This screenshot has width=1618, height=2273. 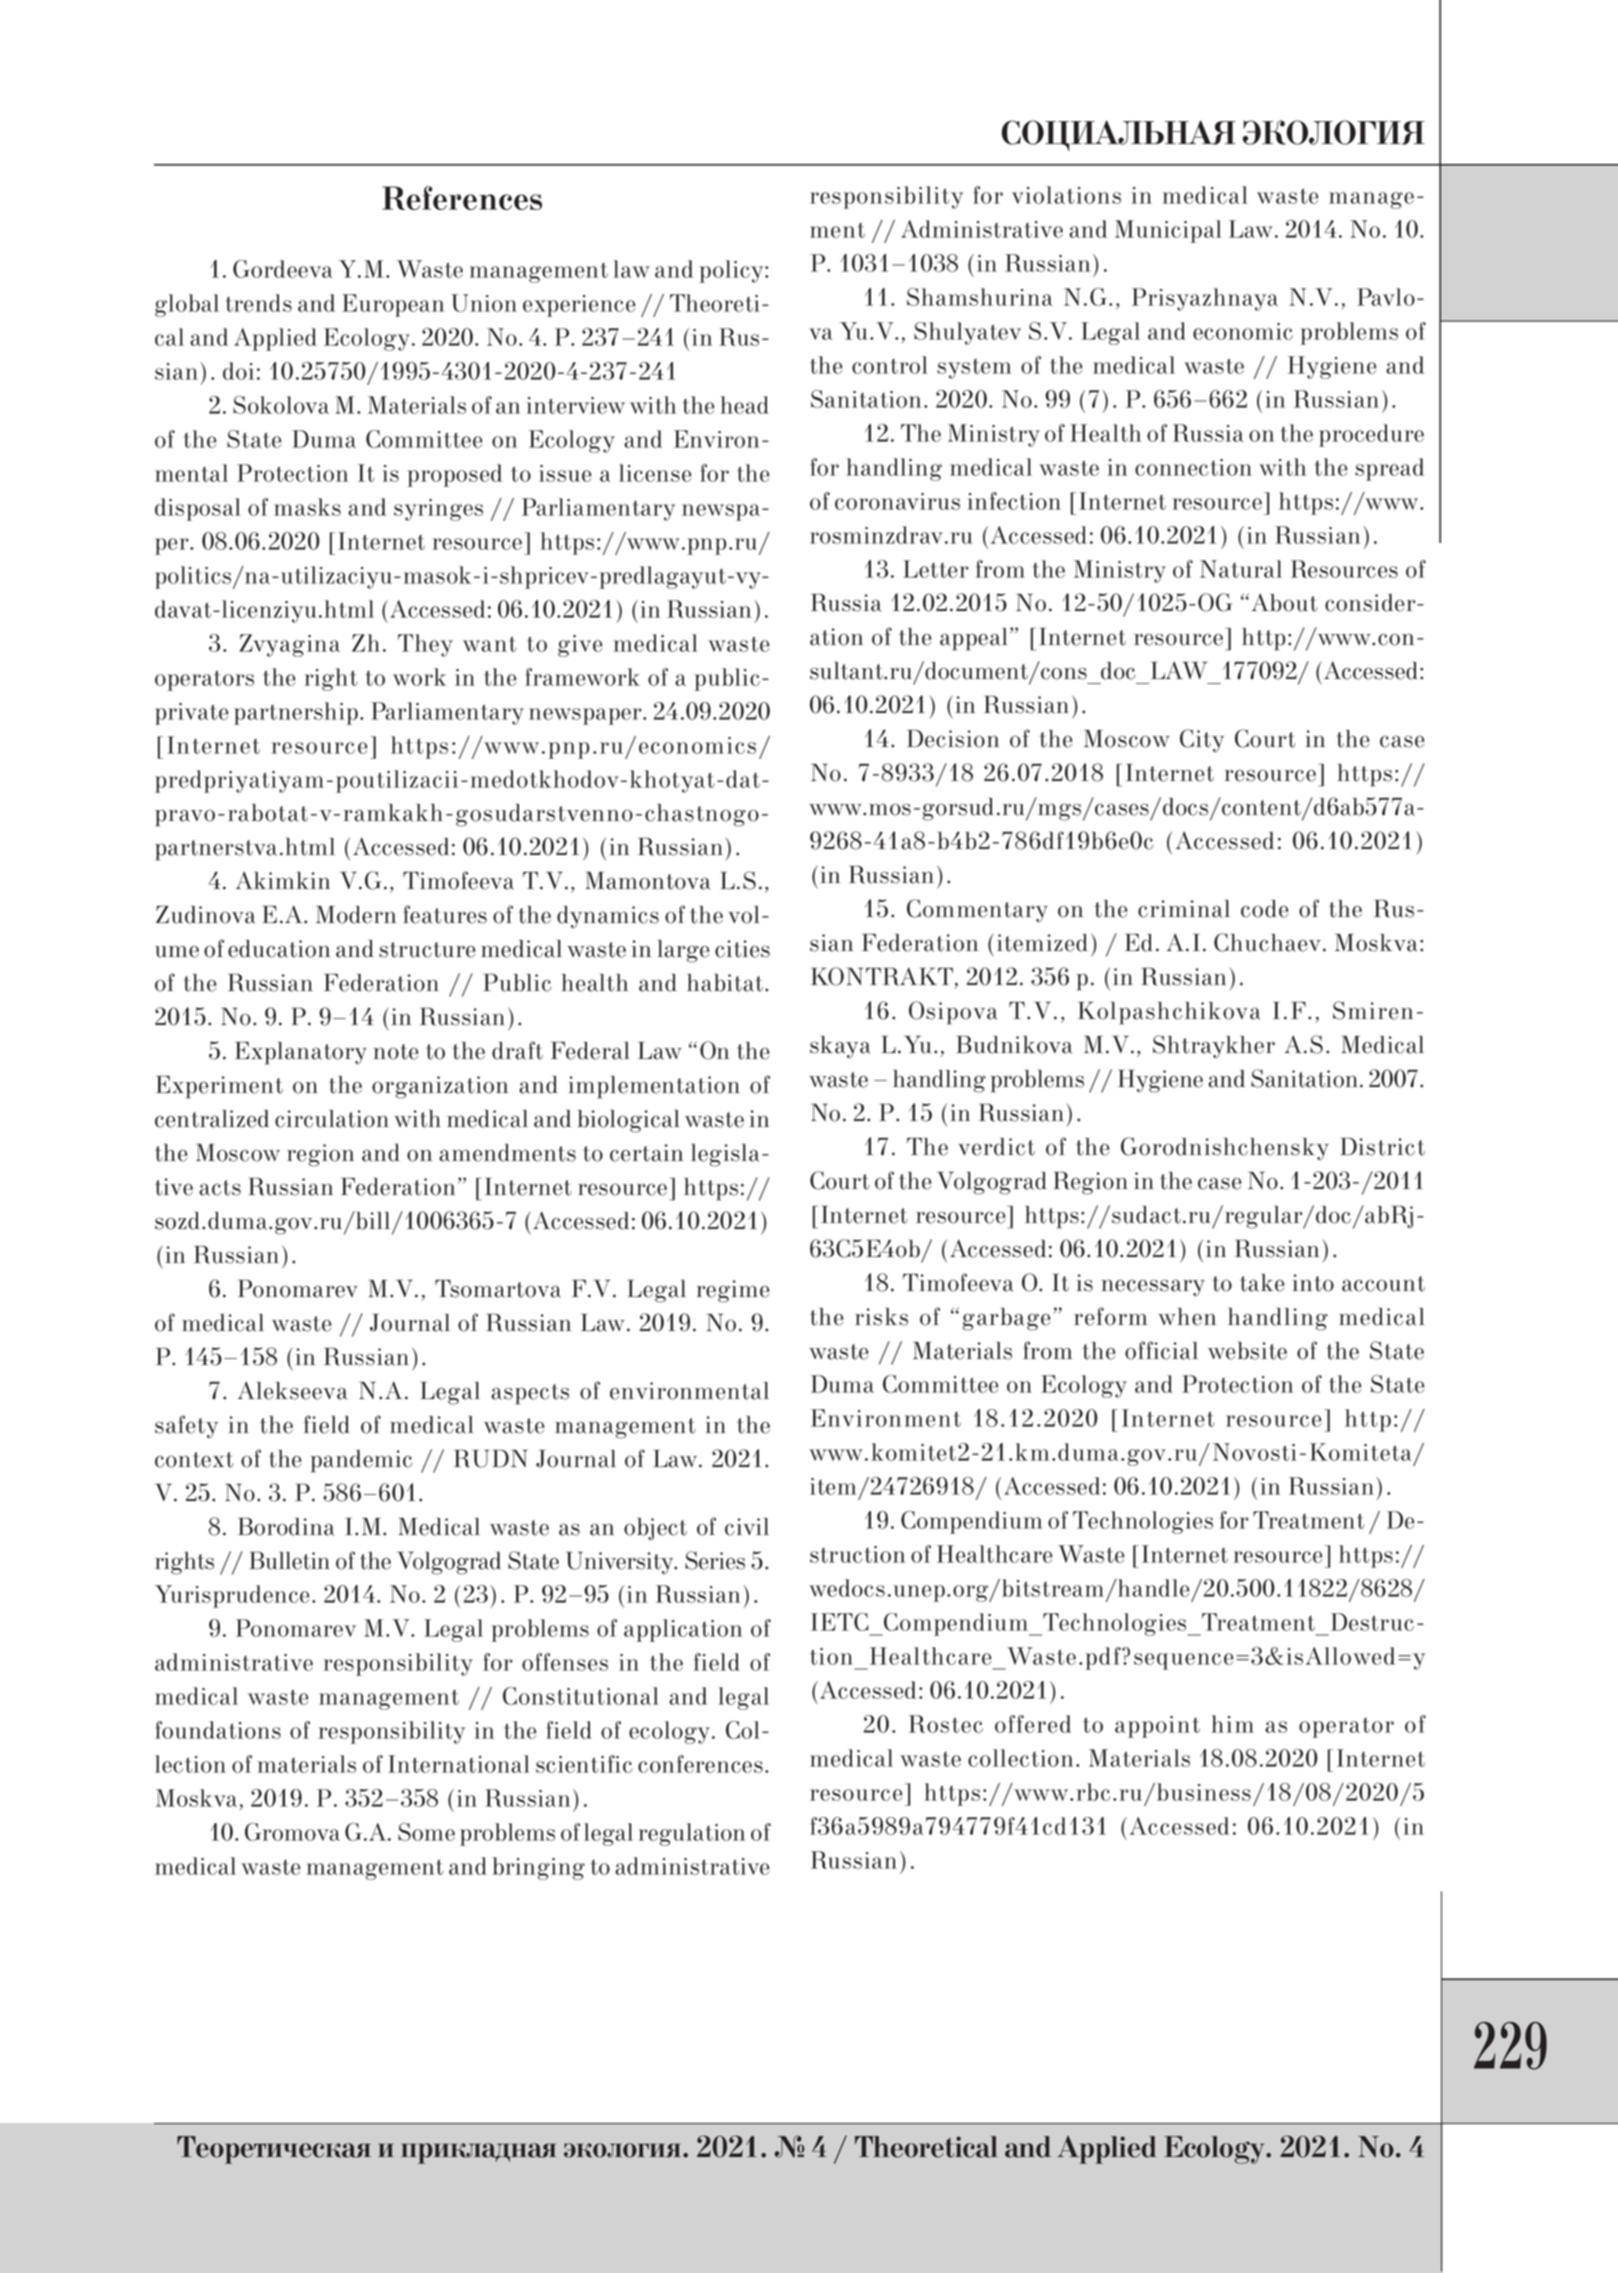 I want to click on code, so click(x=1264, y=909).
